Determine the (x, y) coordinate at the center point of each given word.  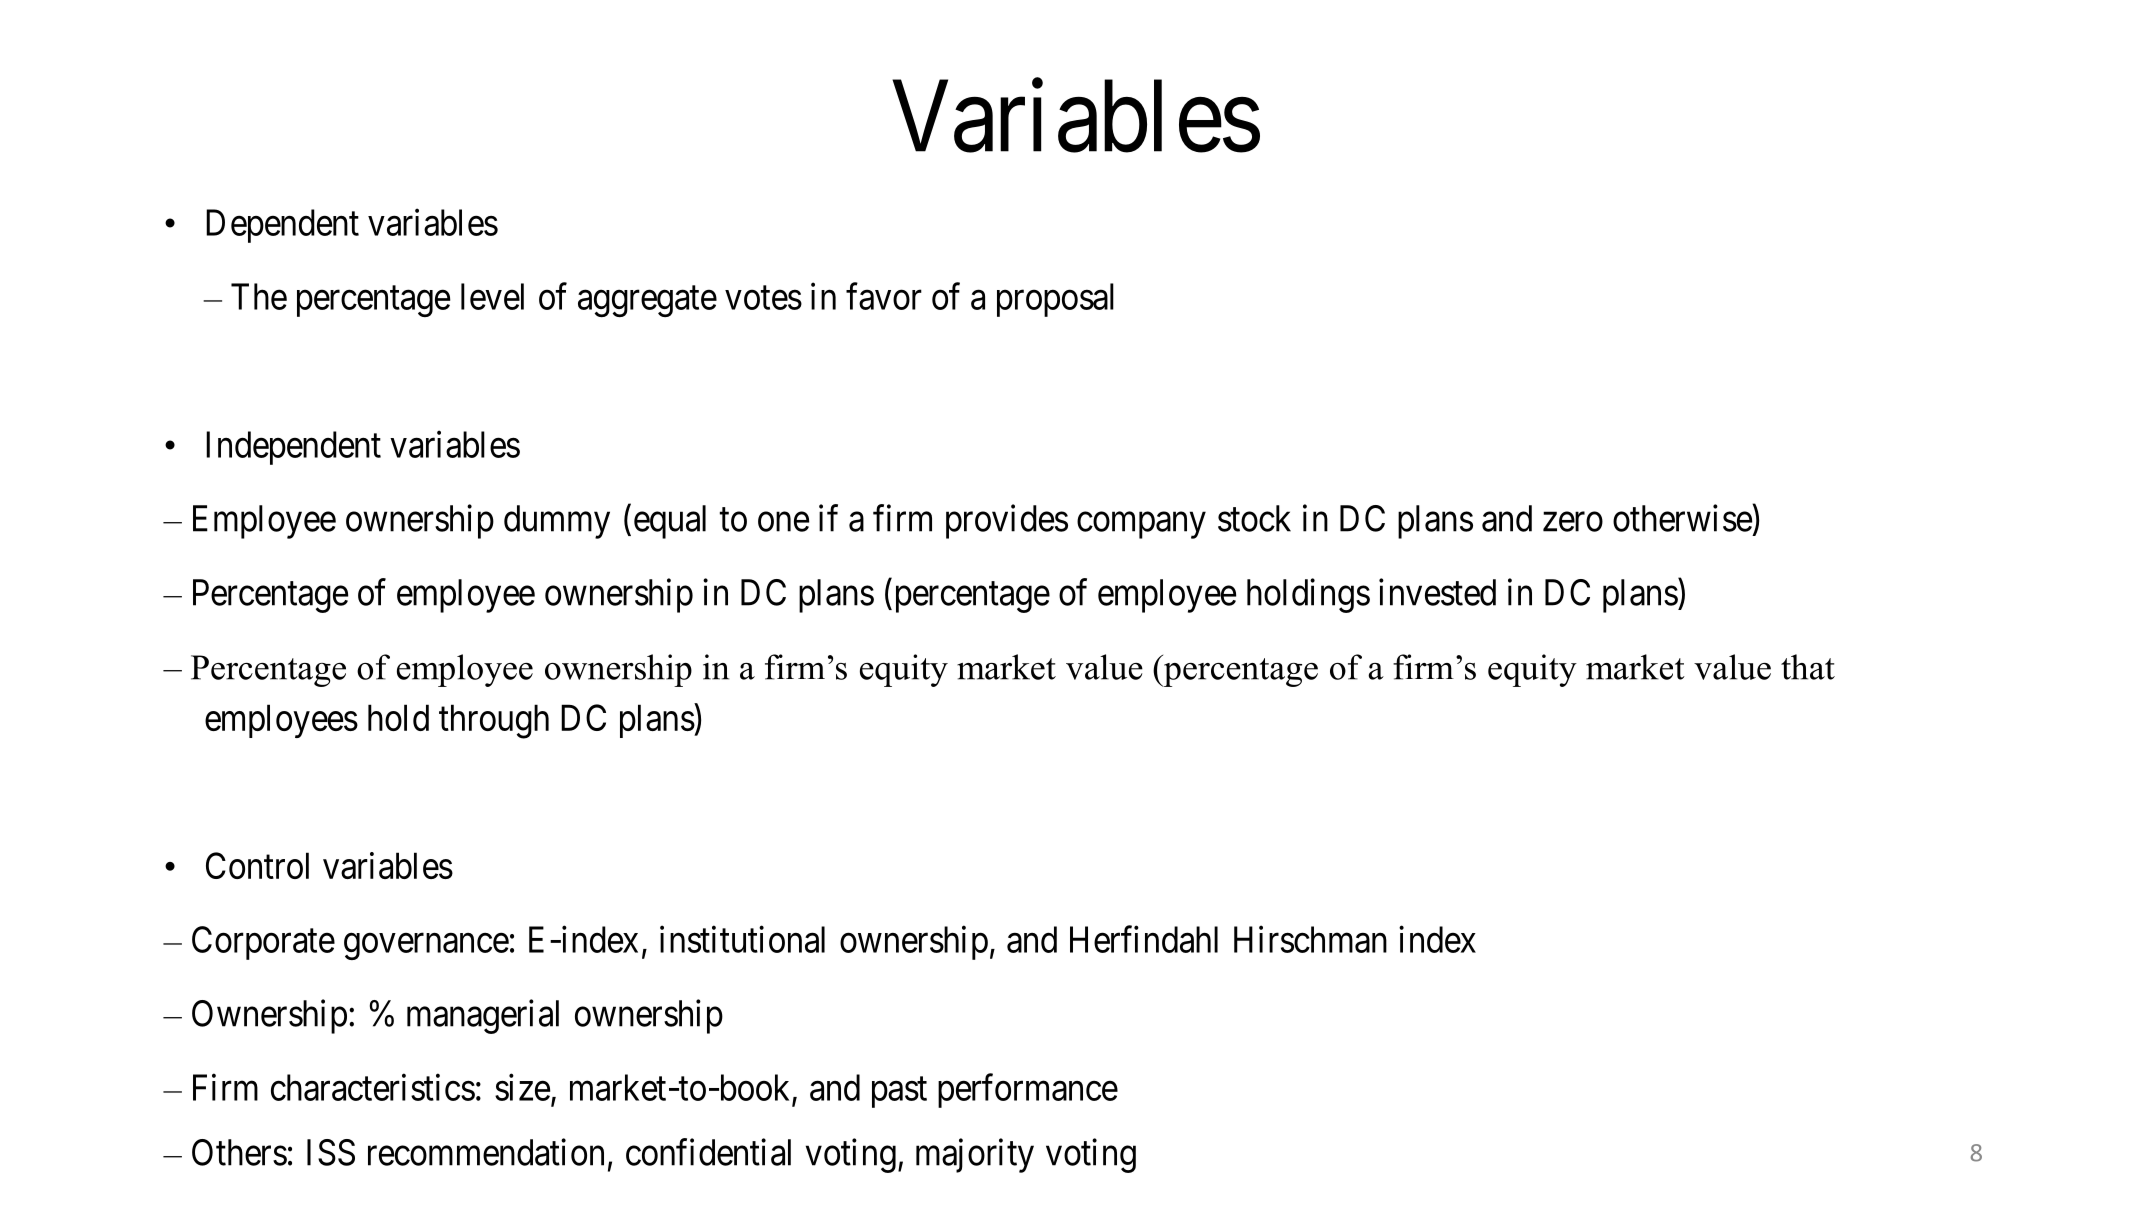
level (492, 296)
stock (1254, 518)
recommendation (486, 1152)
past (899, 1092)
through (494, 721)
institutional (742, 939)
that (1808, 667)
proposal (1055, 300)
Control (257, 865)
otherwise (1683, 518)
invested (1437, 592)
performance (1028, 1091)
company (1141, 525)
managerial (483, 1017)
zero (1573, 522)
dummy (557, 522)
